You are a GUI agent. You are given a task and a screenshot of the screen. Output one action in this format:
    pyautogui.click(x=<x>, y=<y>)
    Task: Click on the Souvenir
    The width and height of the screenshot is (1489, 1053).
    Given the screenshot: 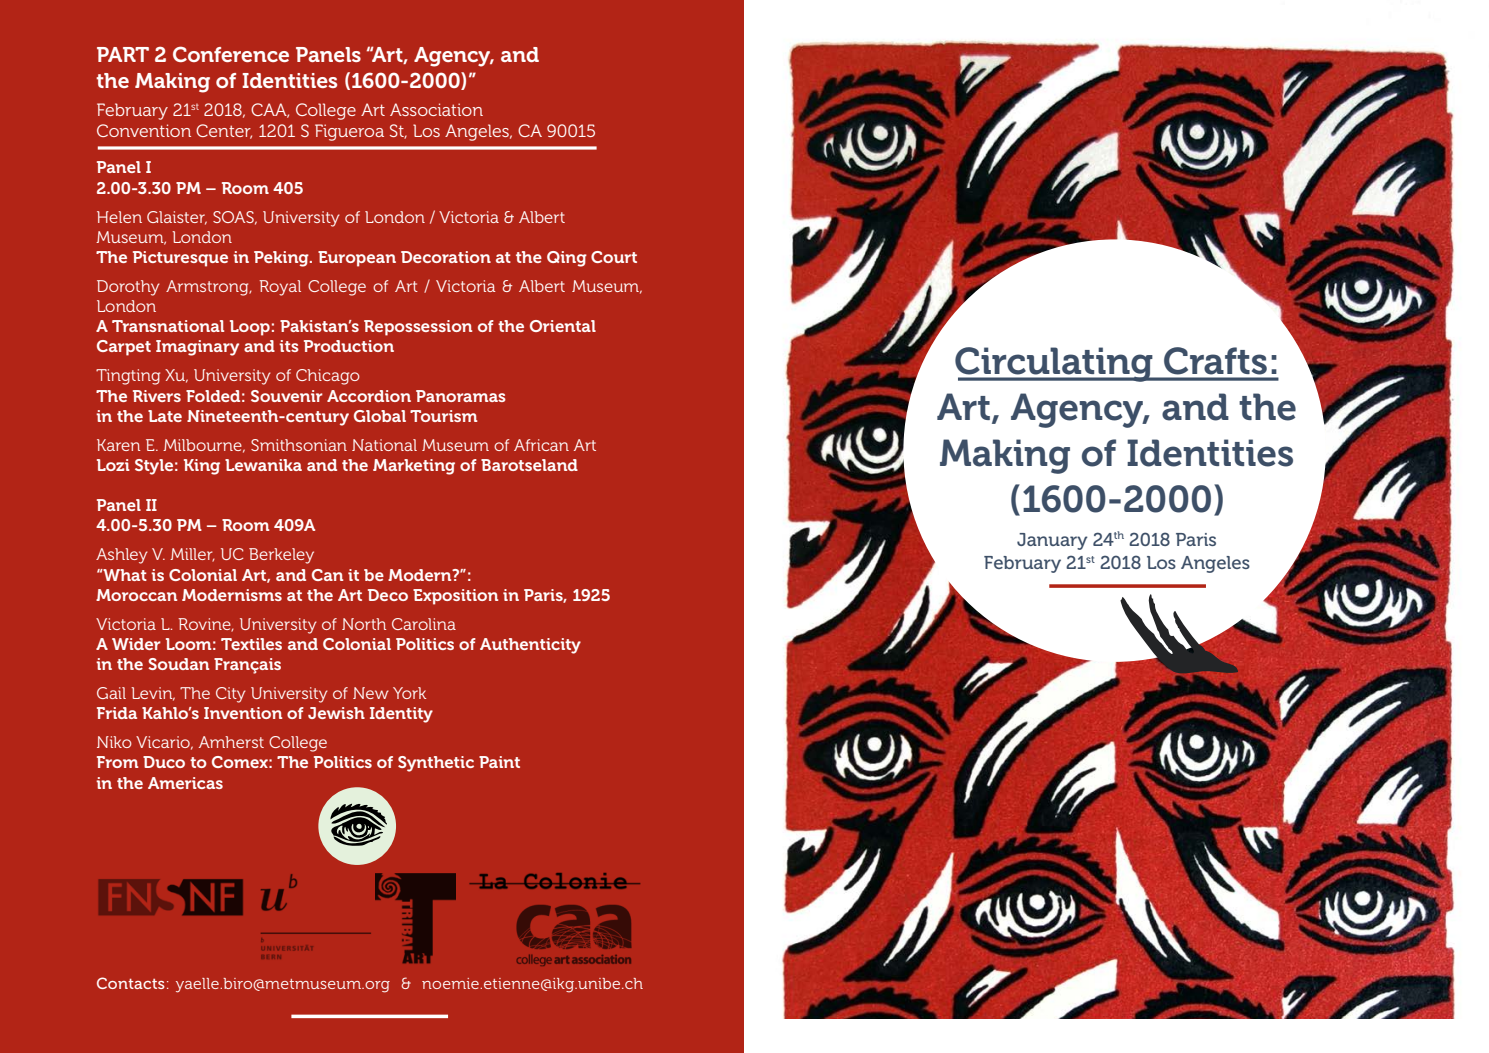 What is the action you would take?
    pyautogui.click(x=287, y=396)
